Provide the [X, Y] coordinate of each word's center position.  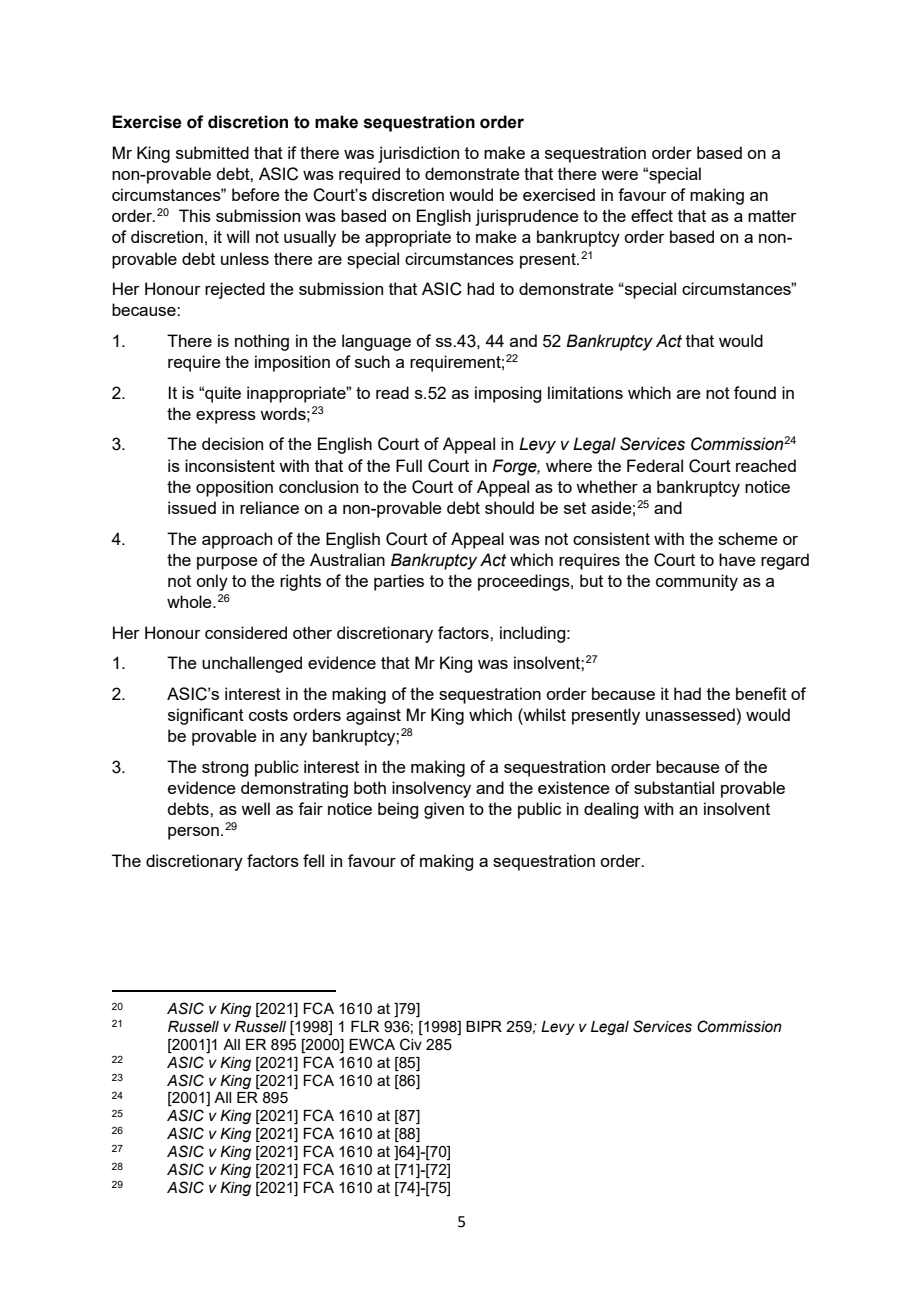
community [697, 582]
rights [300, 582]
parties [399, 582]
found [755, 392]
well [255, 808]
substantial [674, 787]
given [444, 810]
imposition [292, 363]
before [256, 194]
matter [772, 216]
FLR [365, 1026]
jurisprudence [527, 217]
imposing [508, 394]
